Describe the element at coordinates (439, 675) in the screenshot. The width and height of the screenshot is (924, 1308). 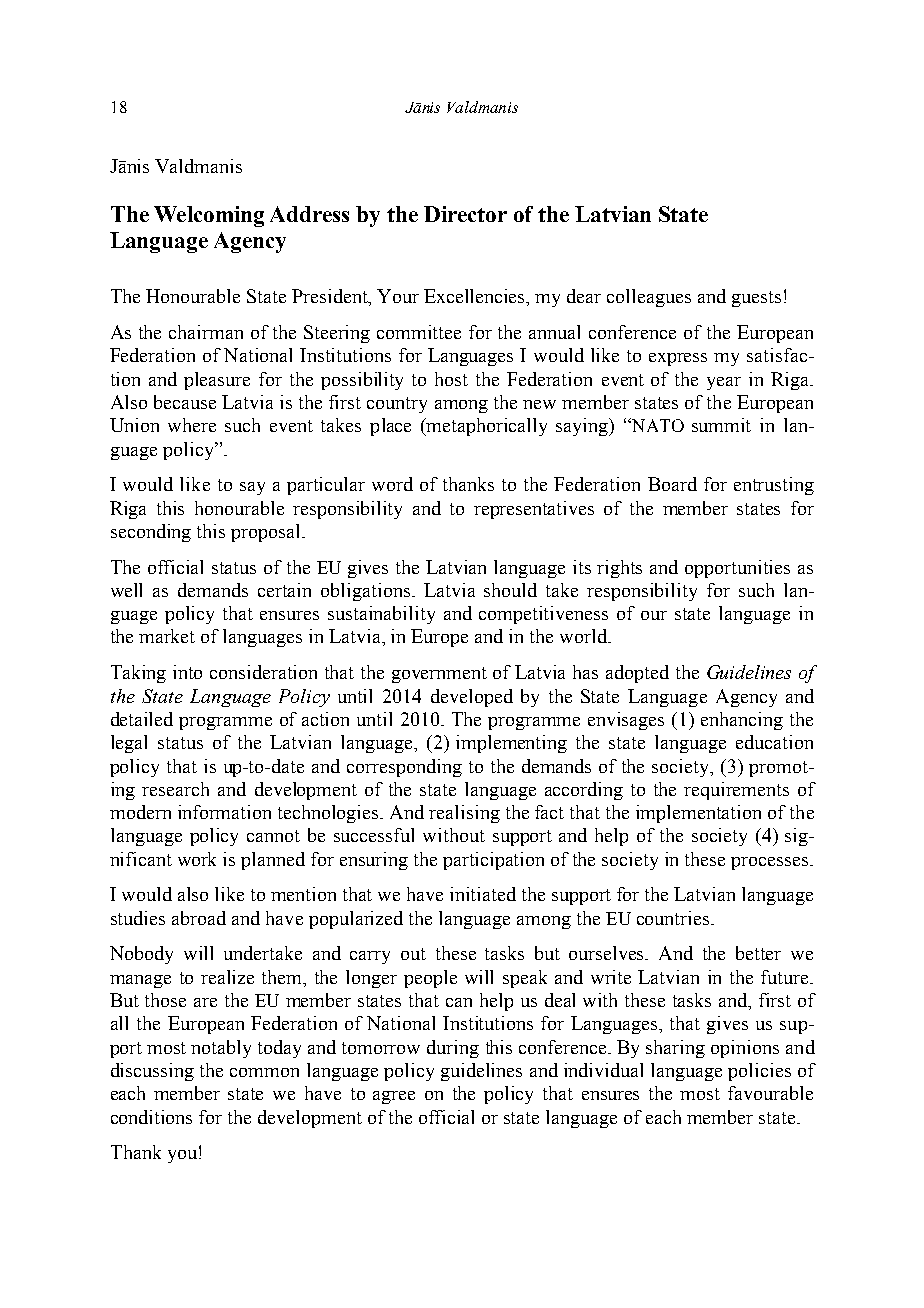
I see `government` at that location.
